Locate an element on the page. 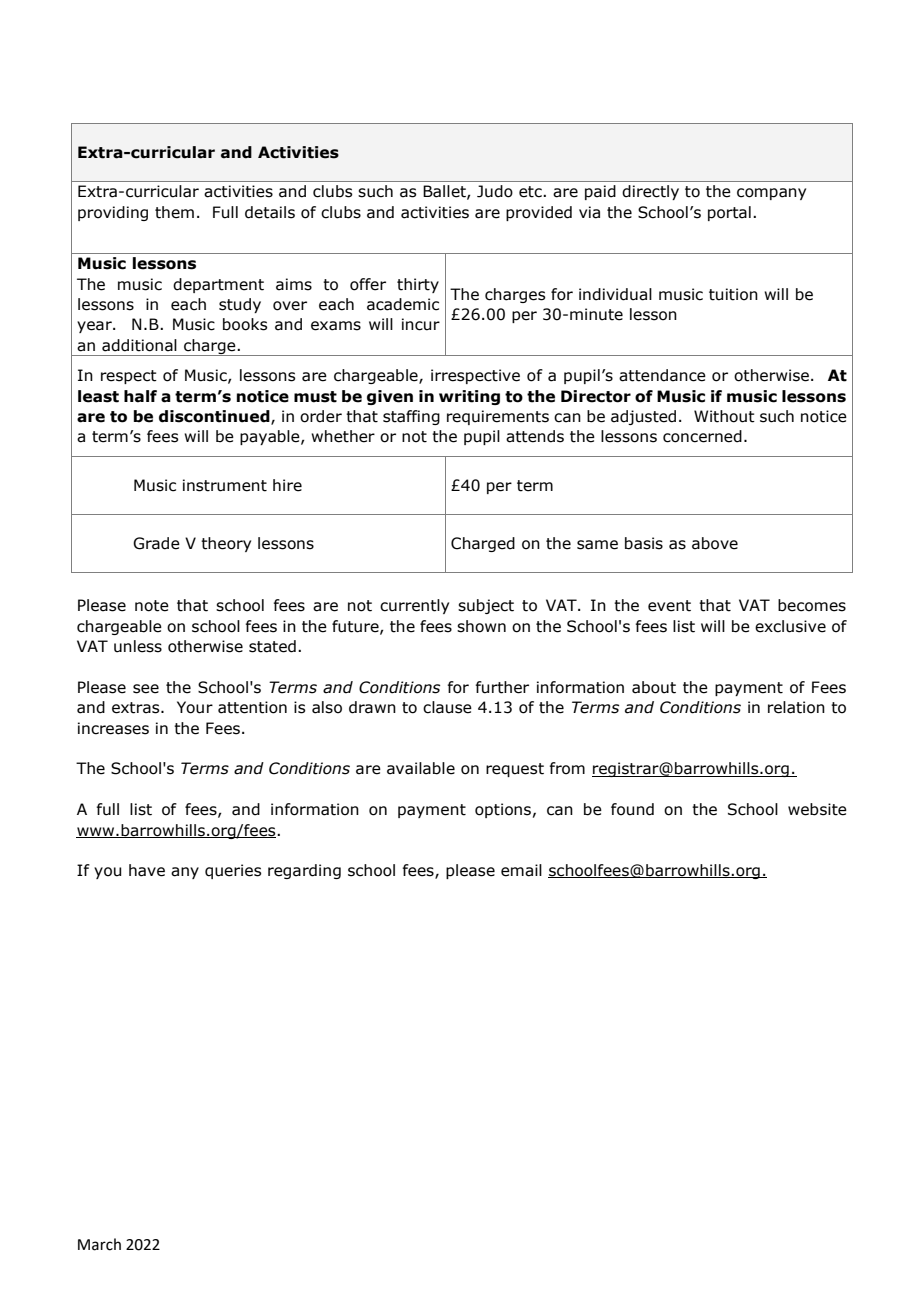  portal is located at coordinates (729, 213).
